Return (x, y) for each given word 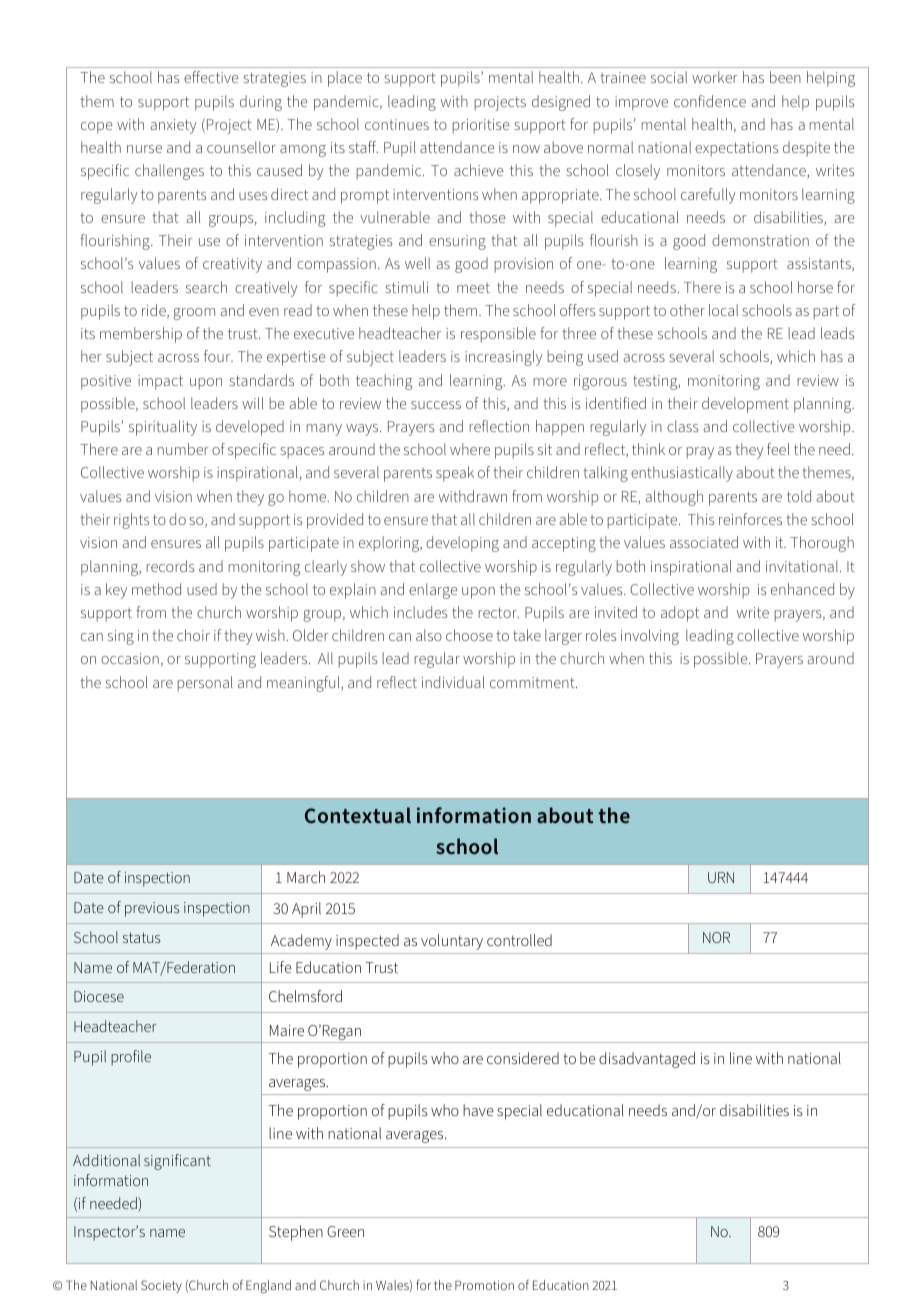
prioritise (481, 126)
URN (721, 877)
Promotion (484, 1285)
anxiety (173, 126)
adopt (680, 614)
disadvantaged (647, 1060)
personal (205, 684)
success (436, 405)
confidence (710, 101)
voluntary (452, 942)
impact (160, 382)
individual (453, 682)
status (141, 937)
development (745, 405)
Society (161, 1286)
